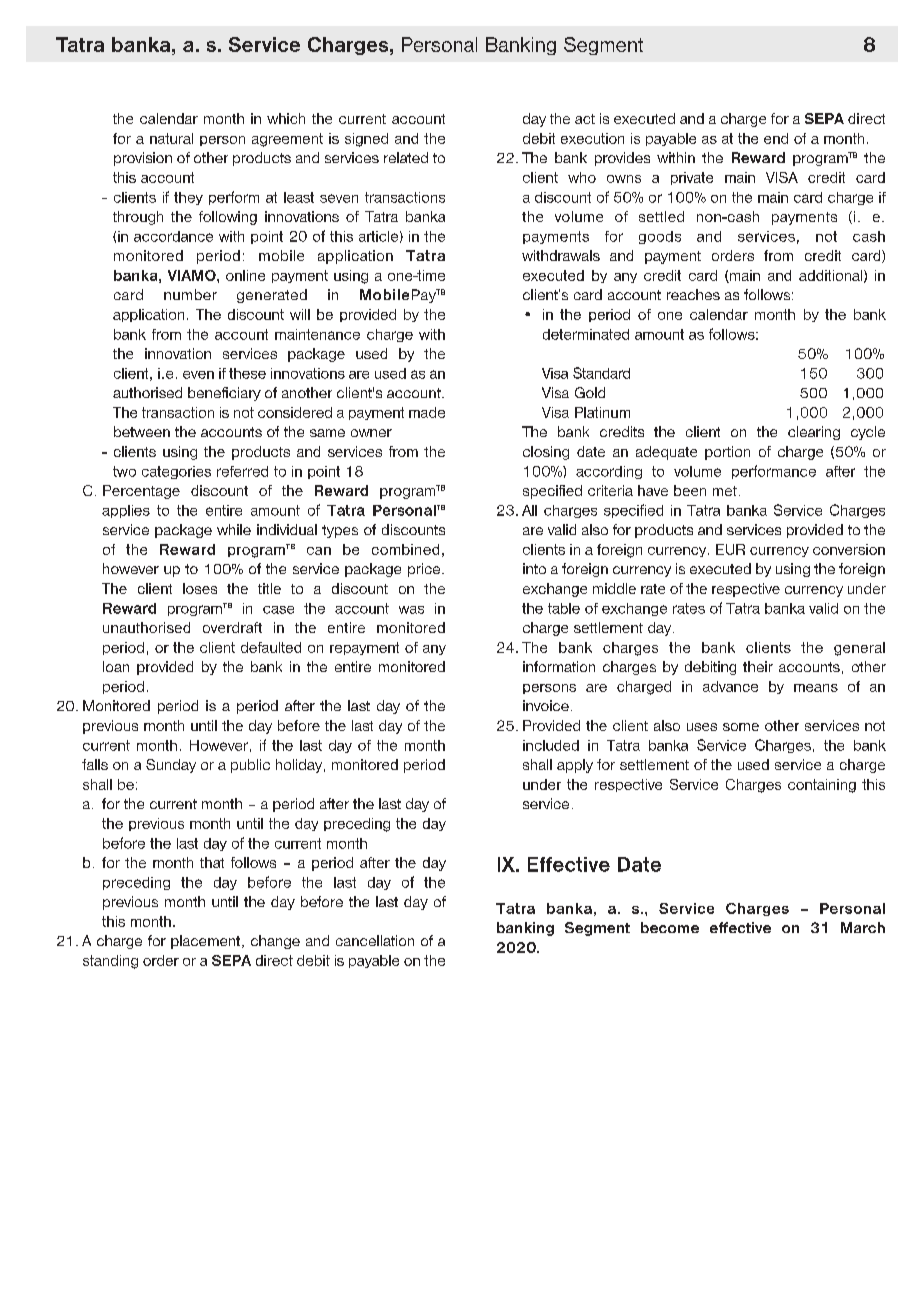 The image size is (924, 1308). What do you see at coordinates (693, 294) in the document?
I see `reaches` at bounding box center [693, 294].
